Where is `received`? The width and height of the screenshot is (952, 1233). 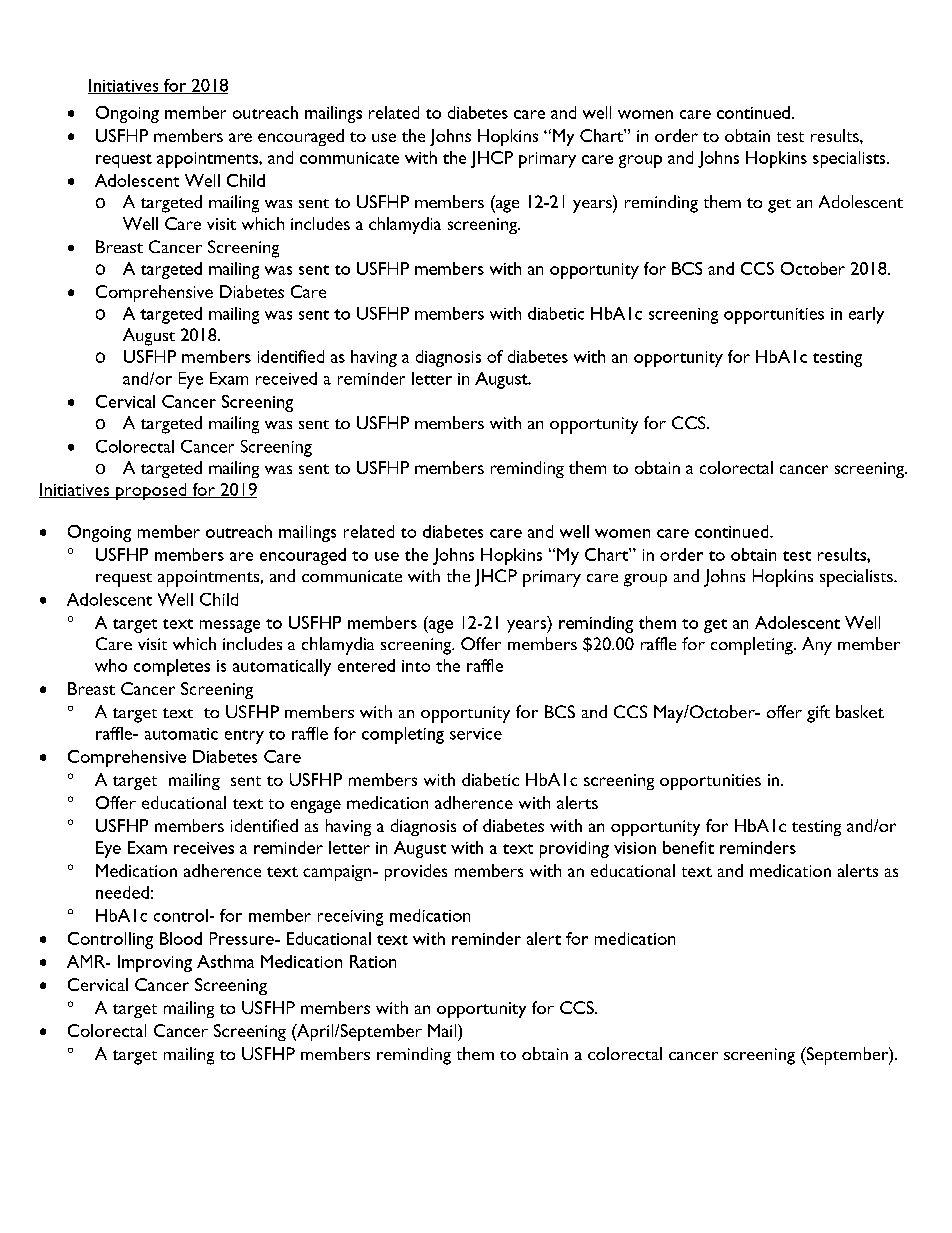
received is located at coordinates (286, 378).
